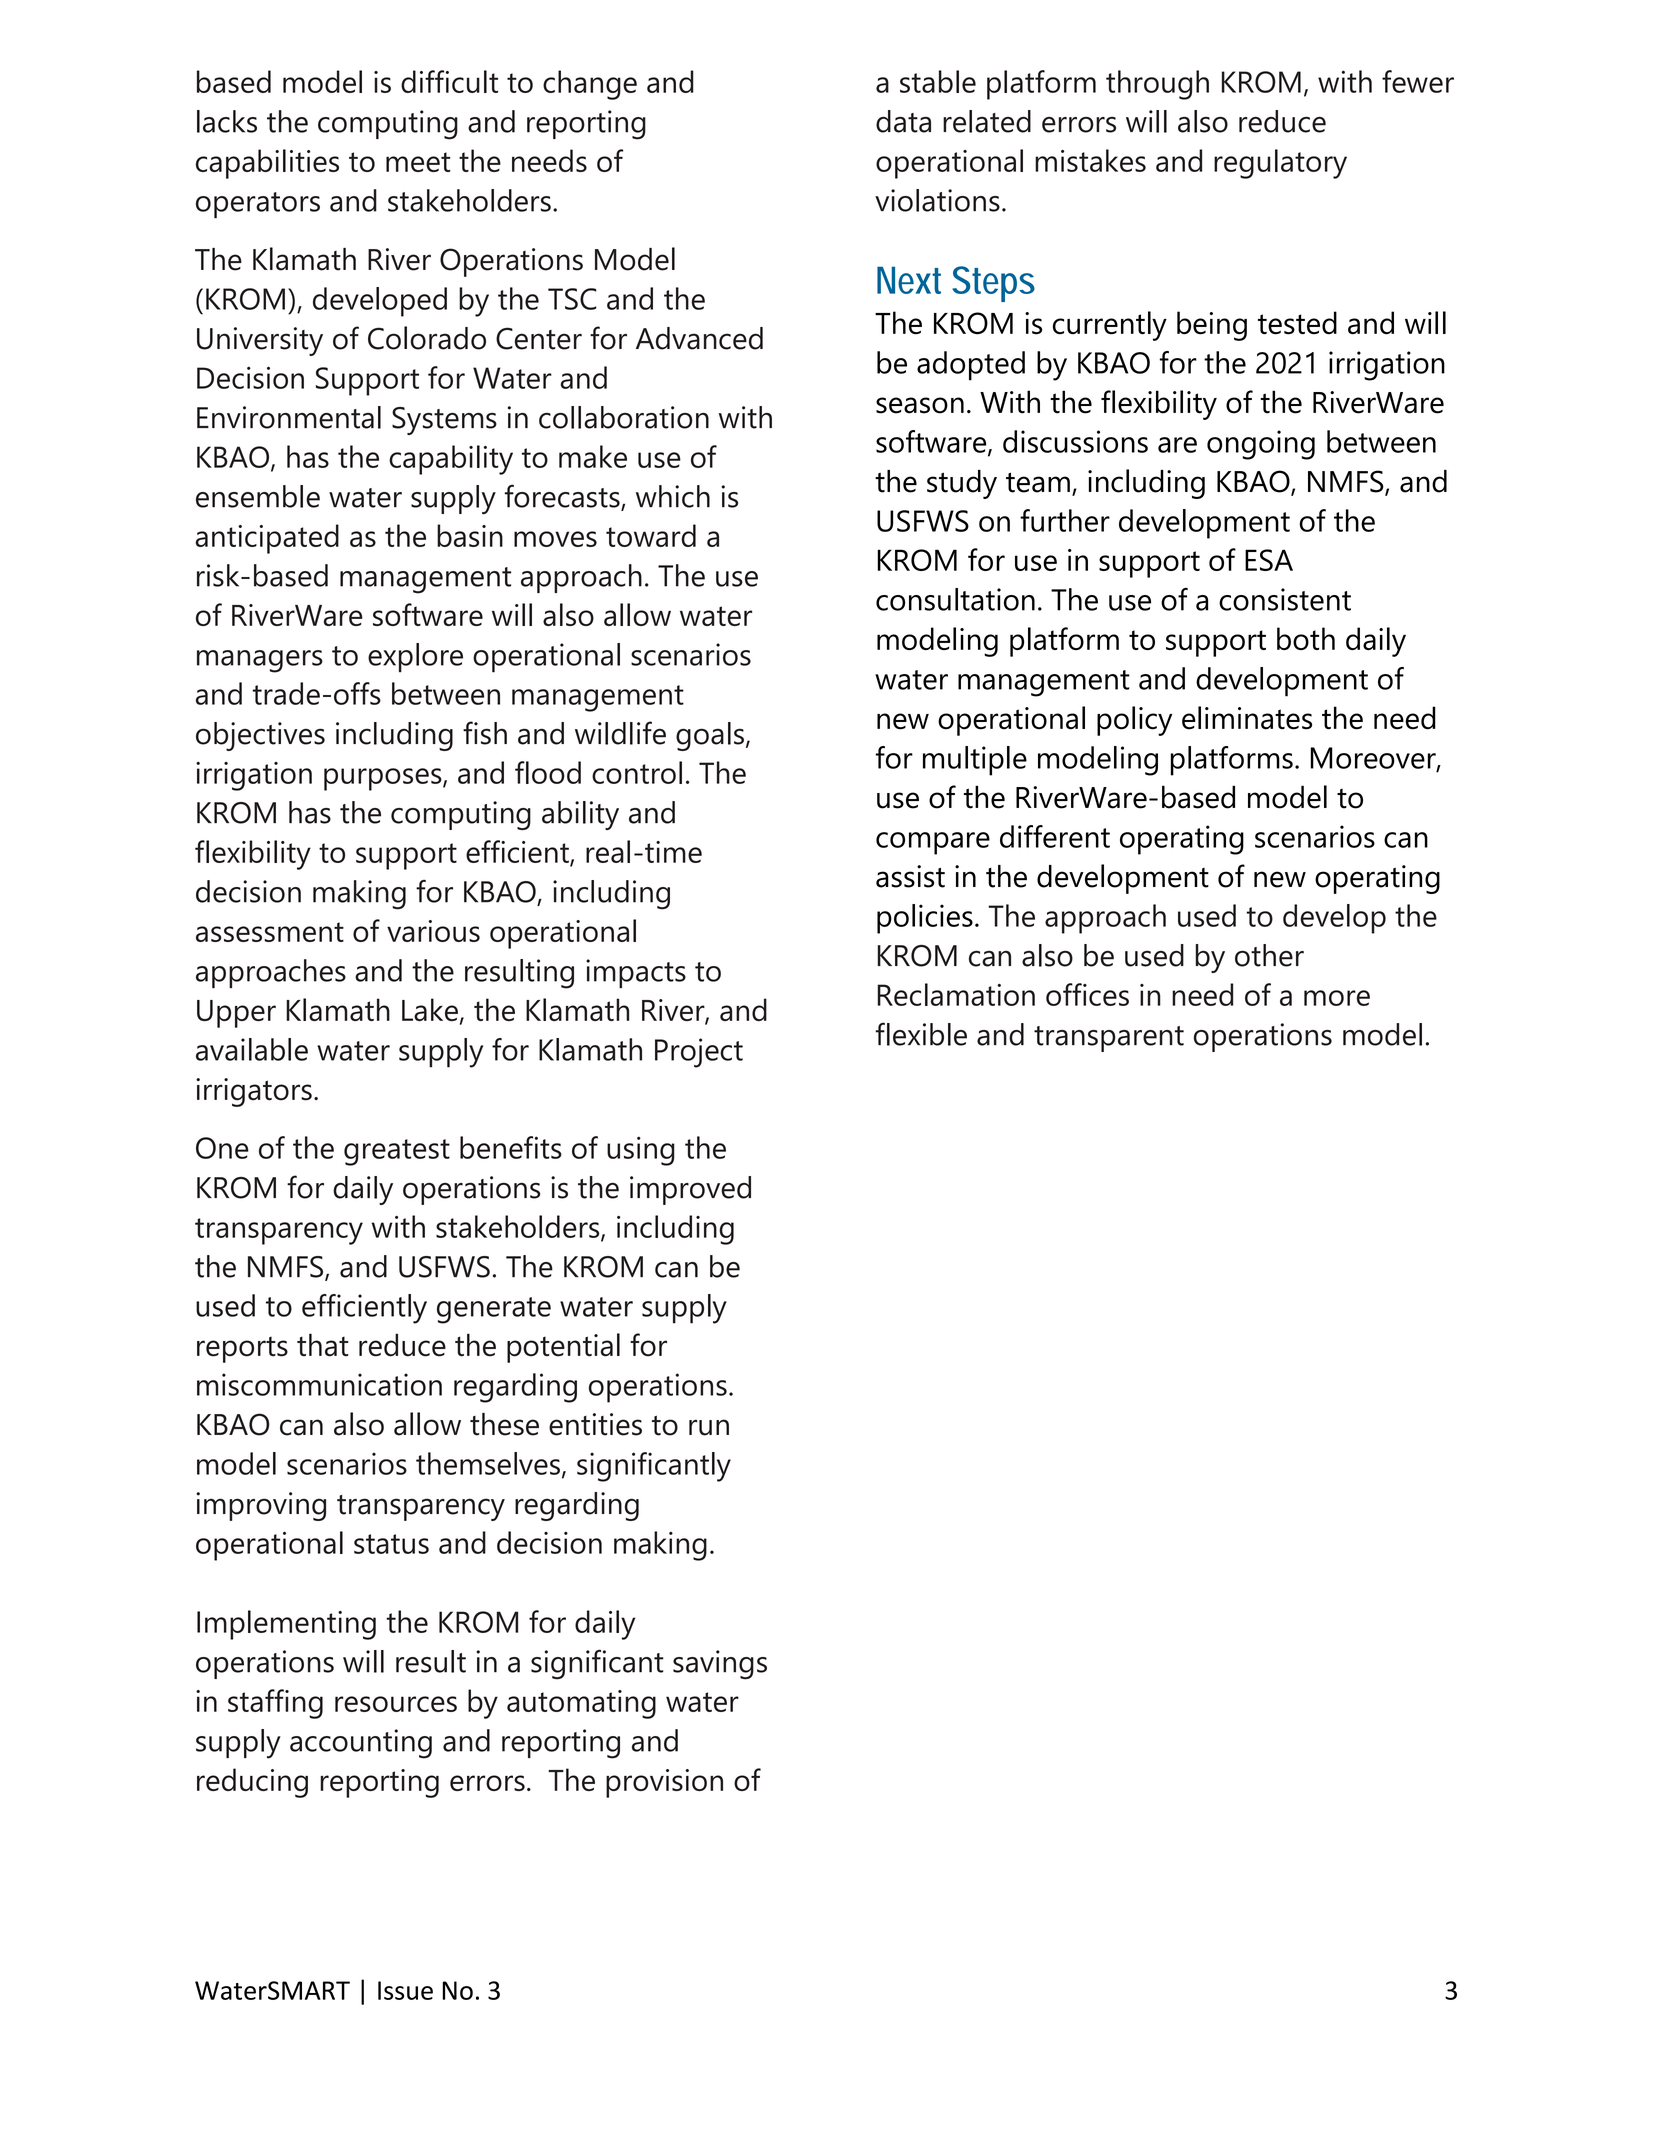  What do you see at coordinates (415, 657) in the image?
I see `explore` at bounding box center [415, 657].
